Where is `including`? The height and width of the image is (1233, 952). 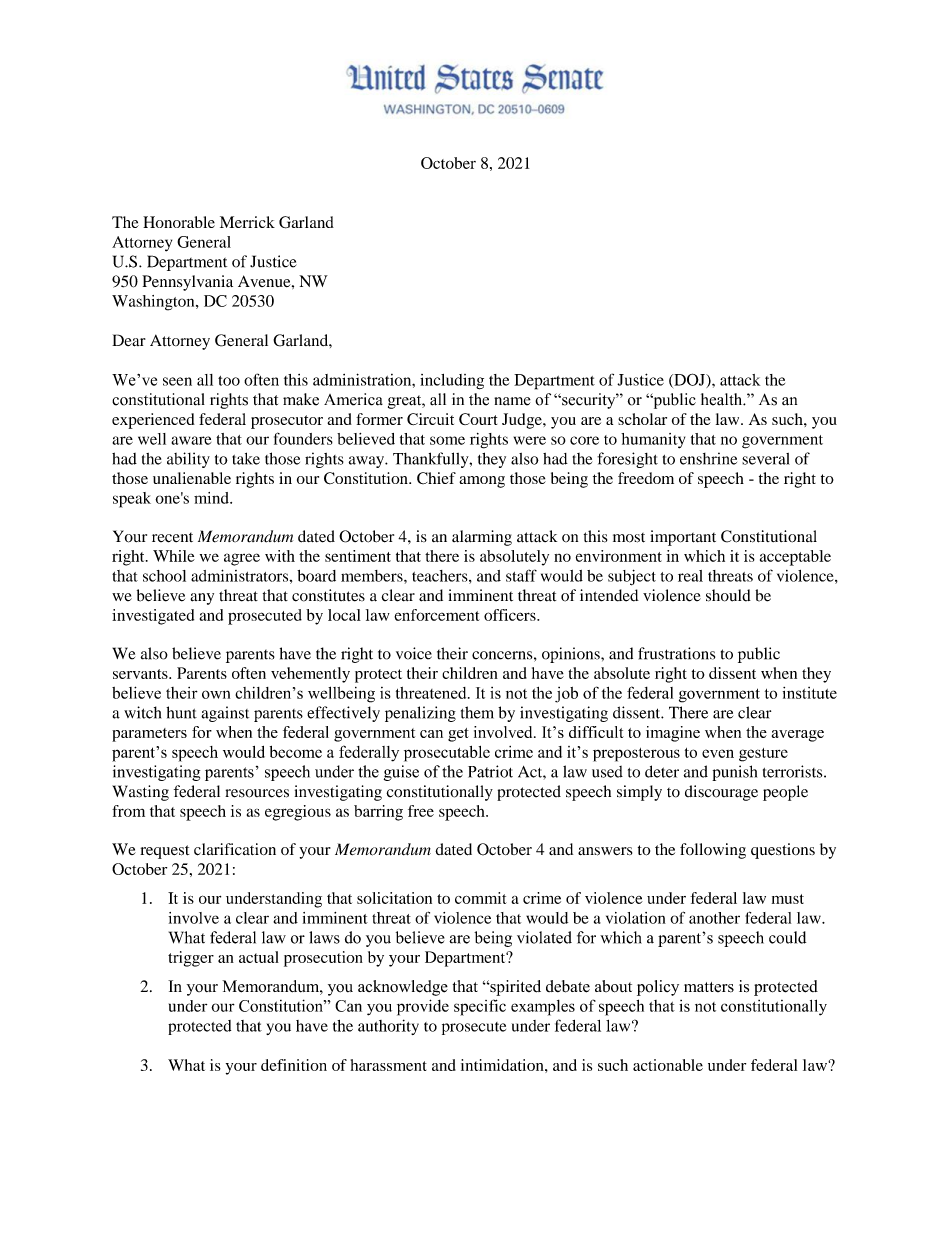 including is located at coordinates (452, 382).
